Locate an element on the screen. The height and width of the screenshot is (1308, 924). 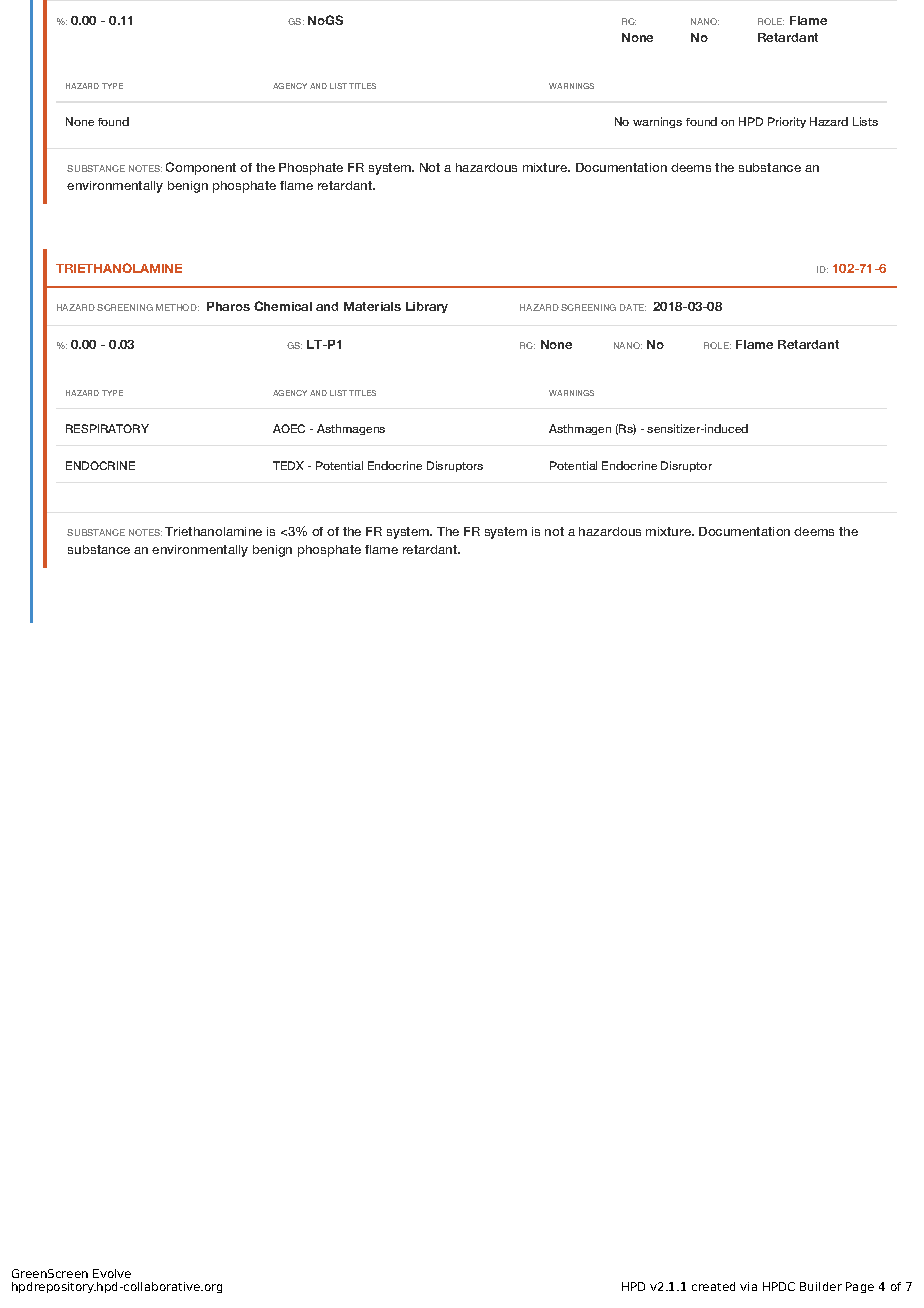
Chemical is located at coordinates (283, 306).
